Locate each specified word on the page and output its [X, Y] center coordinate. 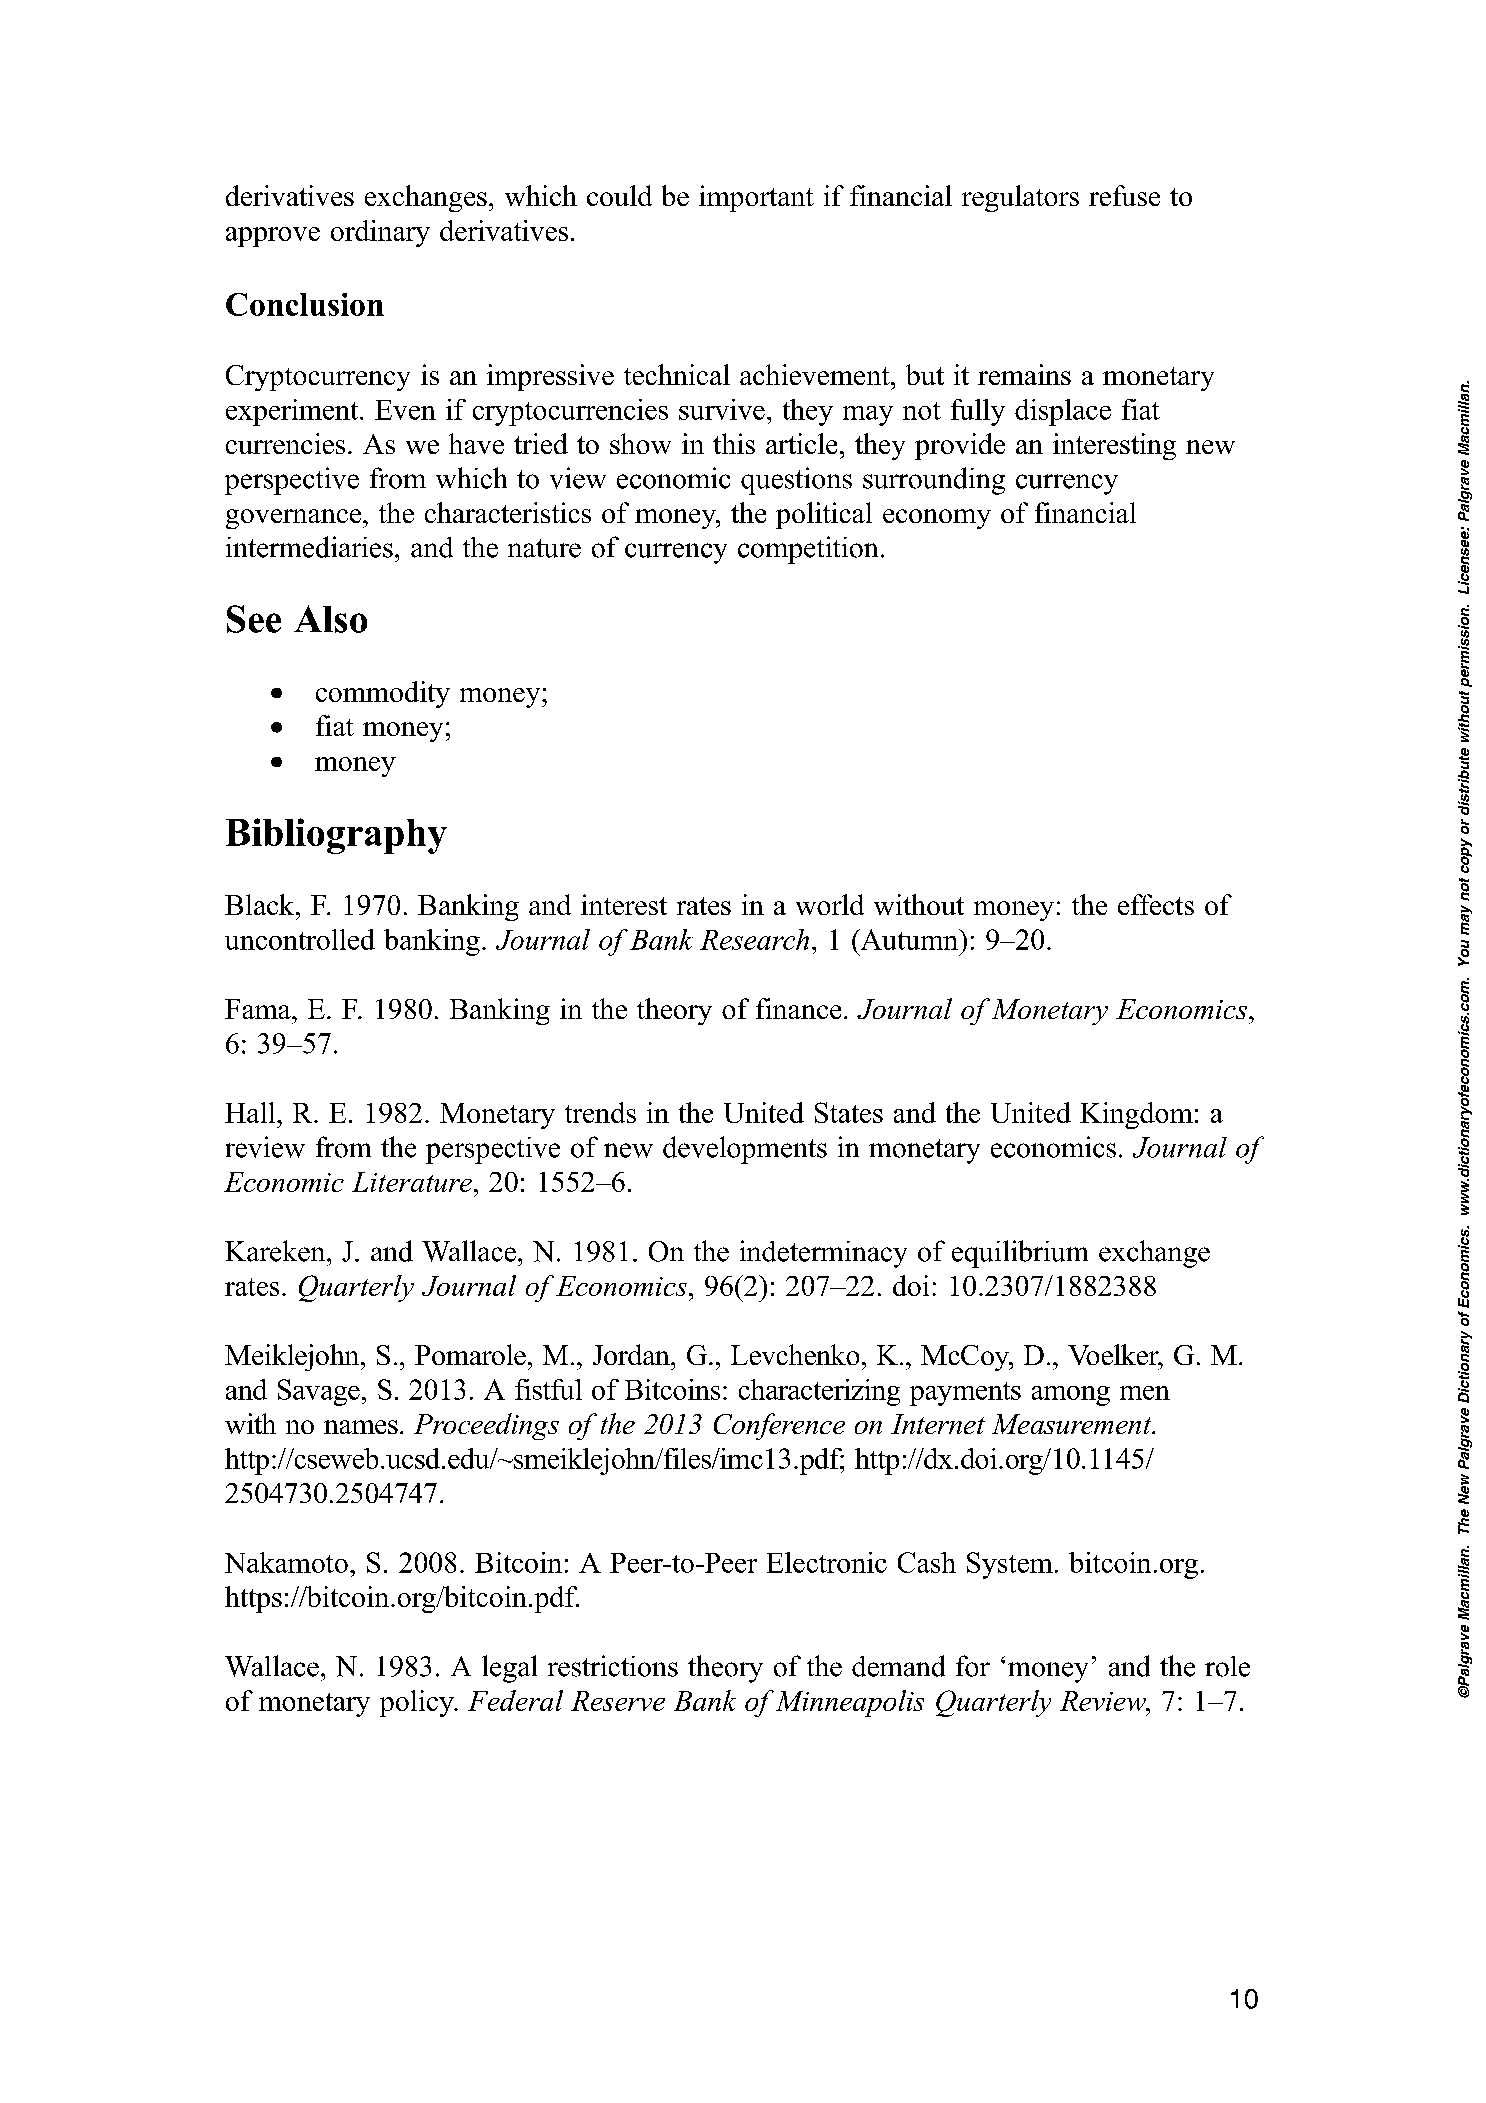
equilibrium [1020, 1254]
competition [808, 550]
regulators [1020, 198]
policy [418, 1703]
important [756, 198]
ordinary [380, 233]
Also [330, 619]
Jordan [632, 1354]
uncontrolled [300, 939]
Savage [319, 1392]
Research [754, 939]
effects [1156, 904]
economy [937, 519]
